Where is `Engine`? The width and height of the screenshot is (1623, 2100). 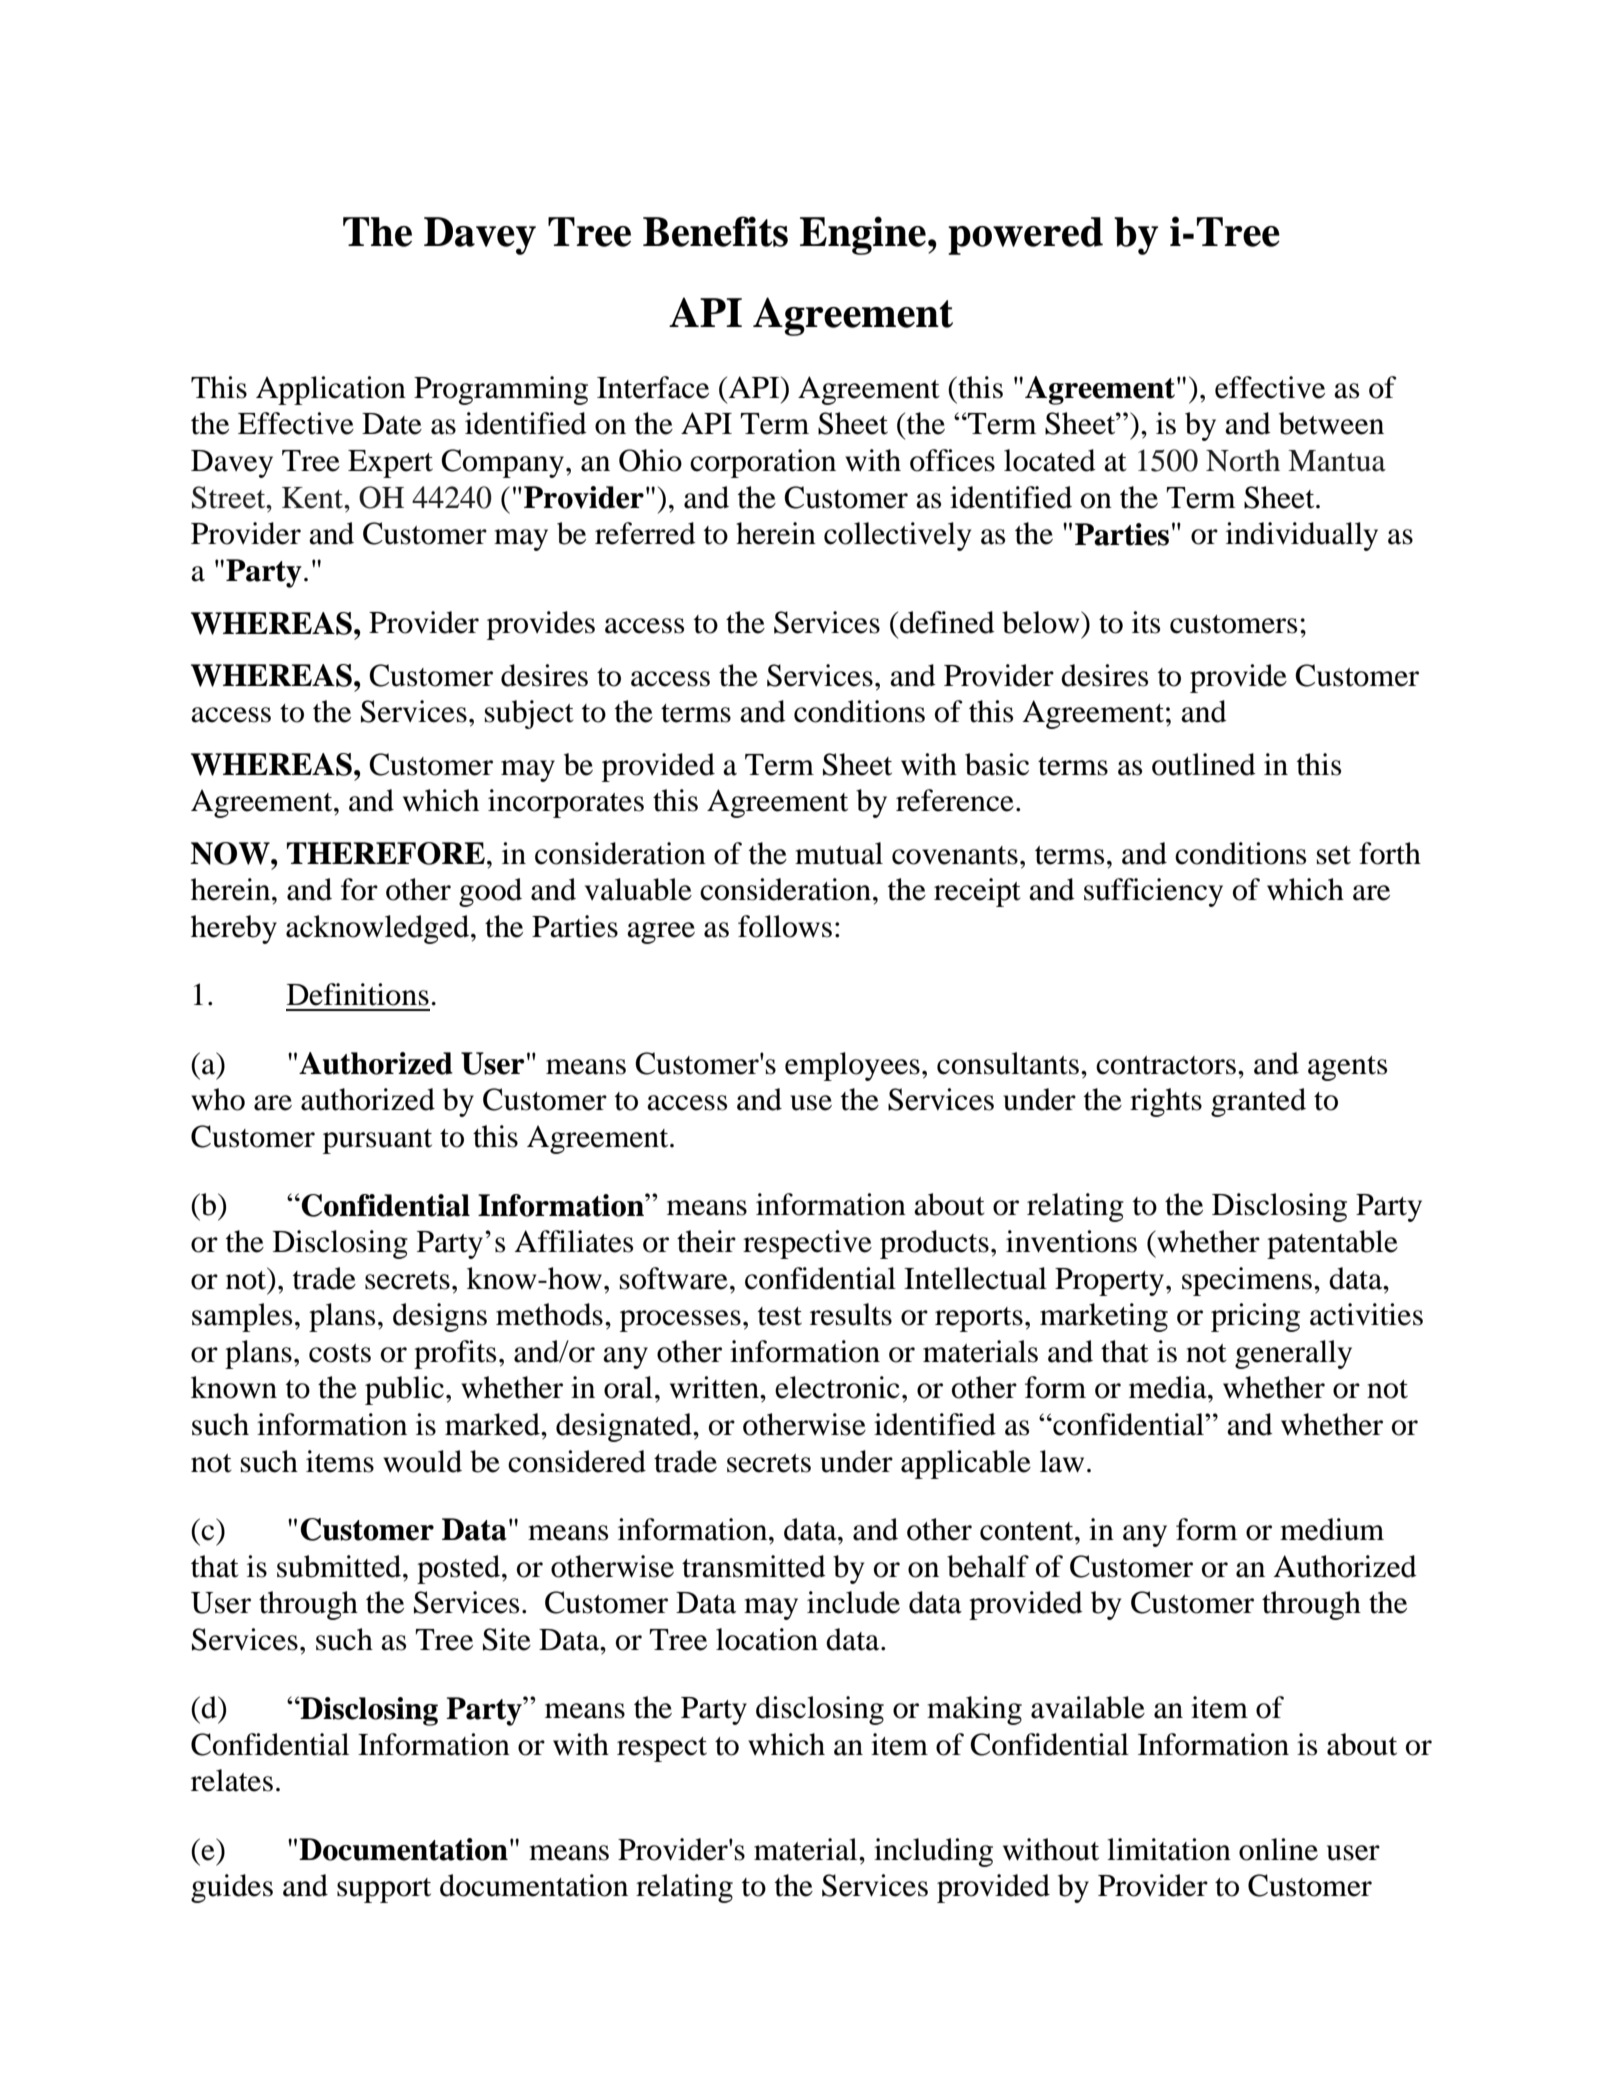 Engine is located at coordinates (863, 235).
